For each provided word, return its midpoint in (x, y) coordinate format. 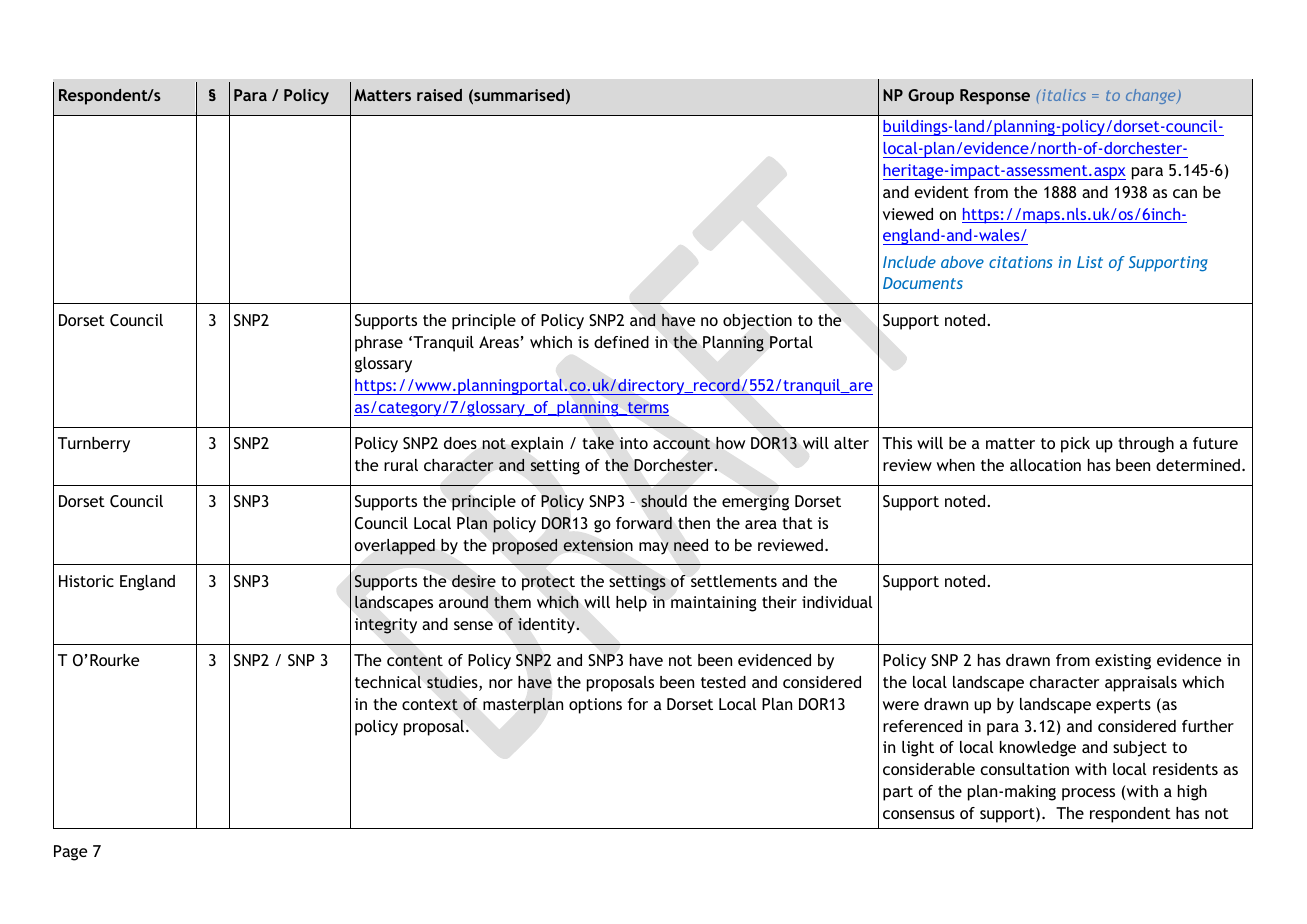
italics (1063, 95)
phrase (379, 344)
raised (439, 95)
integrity (386, 626)
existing (1123, 662)
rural (401, 465)
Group (931, 97)
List (1090, 262)
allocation (1045, 465)
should (664, 501)
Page (70, 853)
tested (723, 682)
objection (757, 322)
